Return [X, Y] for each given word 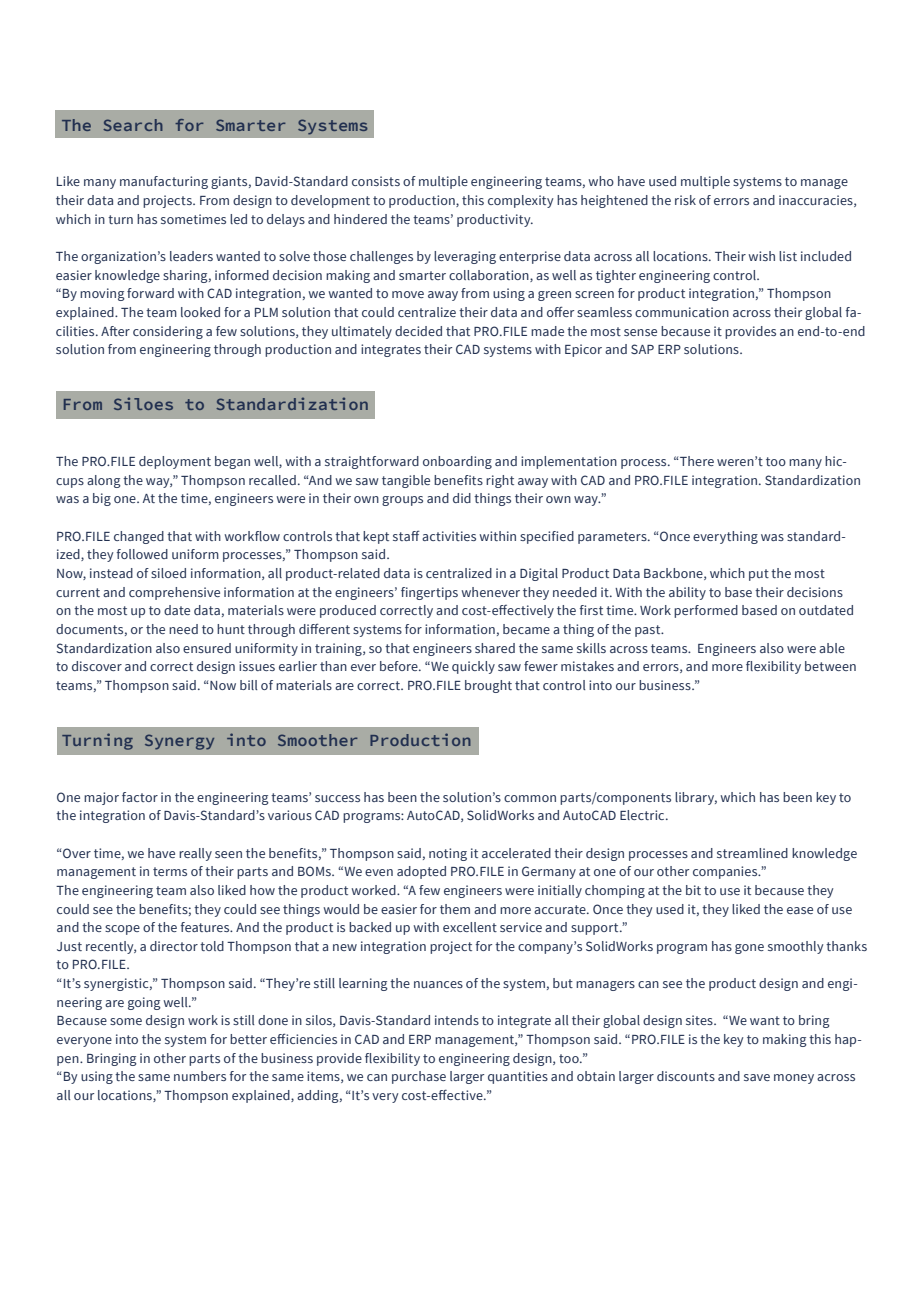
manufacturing [164, 182]
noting [448, 854]
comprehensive [174, 593]
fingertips [429, 593]
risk [685, 200]
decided [418, 331]
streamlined [752, 853]
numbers [200, 1076]
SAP [642, 349]
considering [168, 332]
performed [706, 611]
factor [140, 797]
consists [376, 181]
